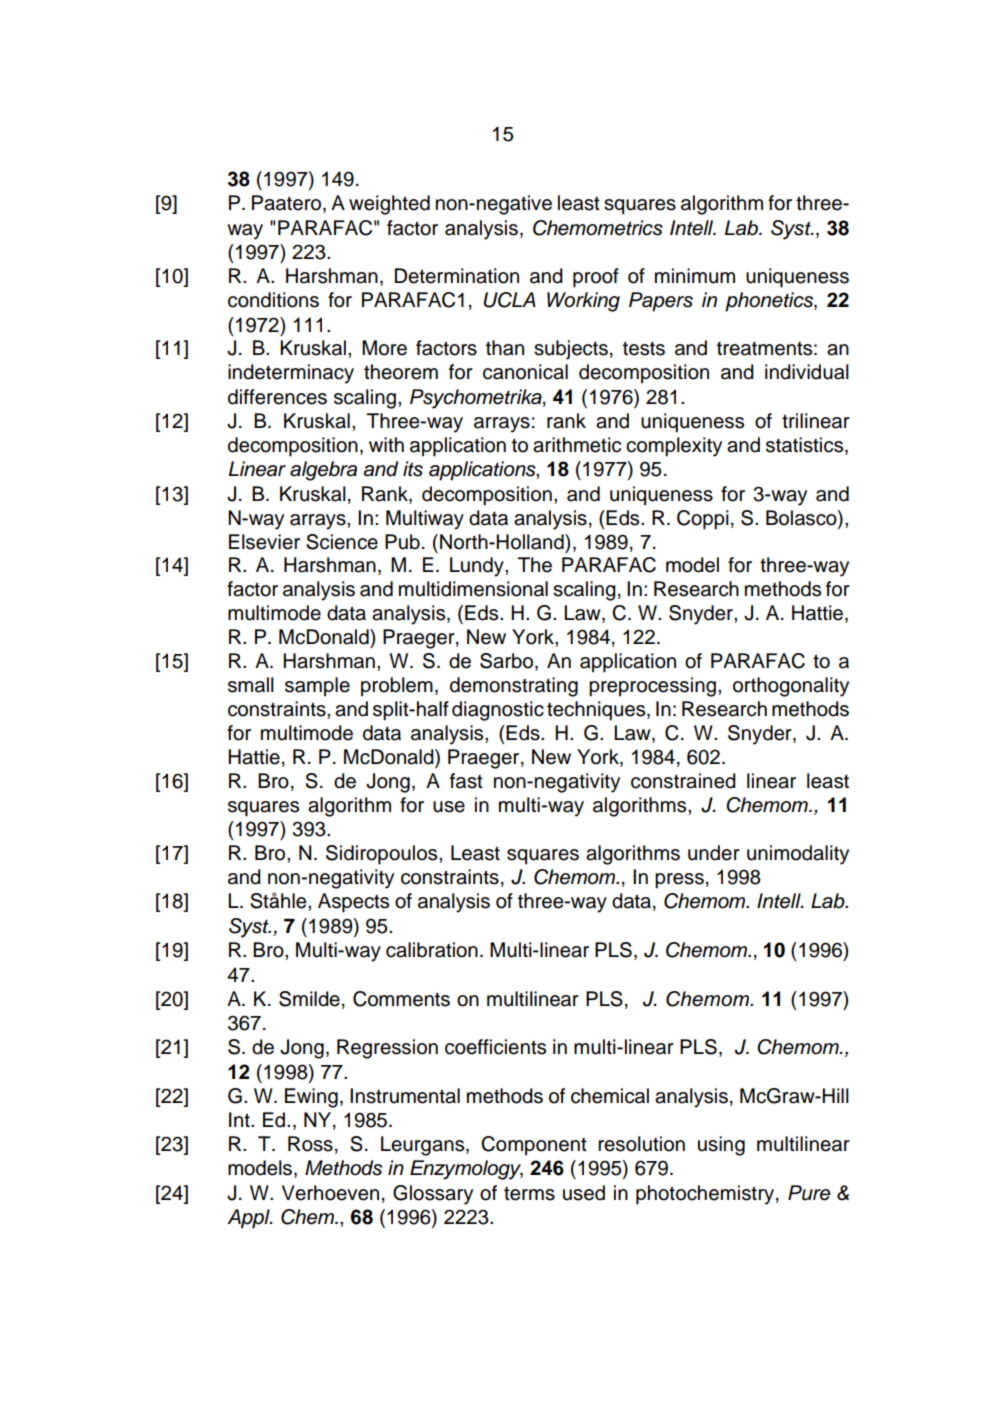  Describe the element at coordinates (534, 1146) in the screenshot. I see `Component` at that location.
